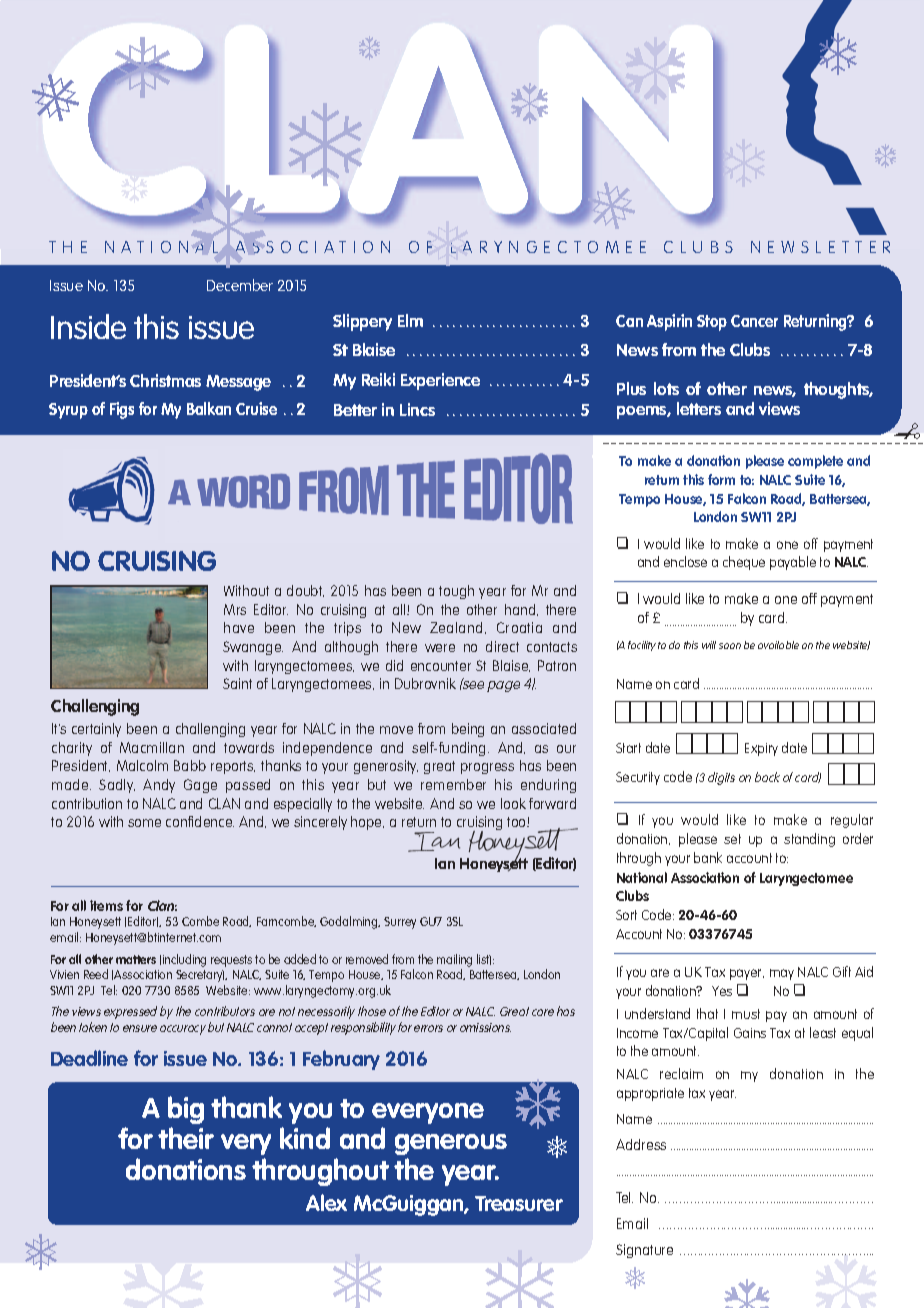 The height and width of the screenshot is (1308, 924). Describe the element at coordinates (487, 768) in the screenshot. I see `progress` at that location.
